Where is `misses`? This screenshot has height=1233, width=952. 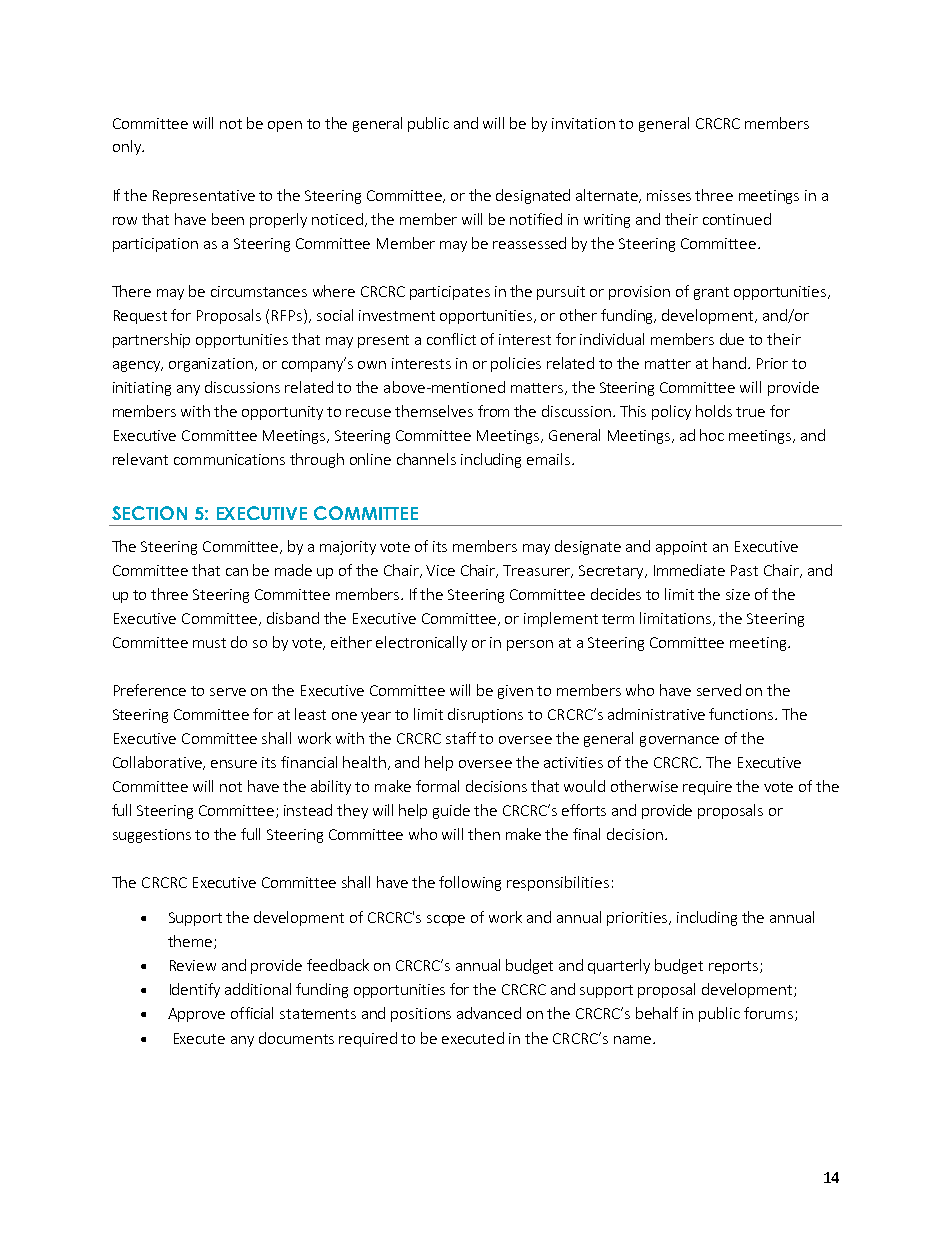
misses is located at coordinates (669, 195).
